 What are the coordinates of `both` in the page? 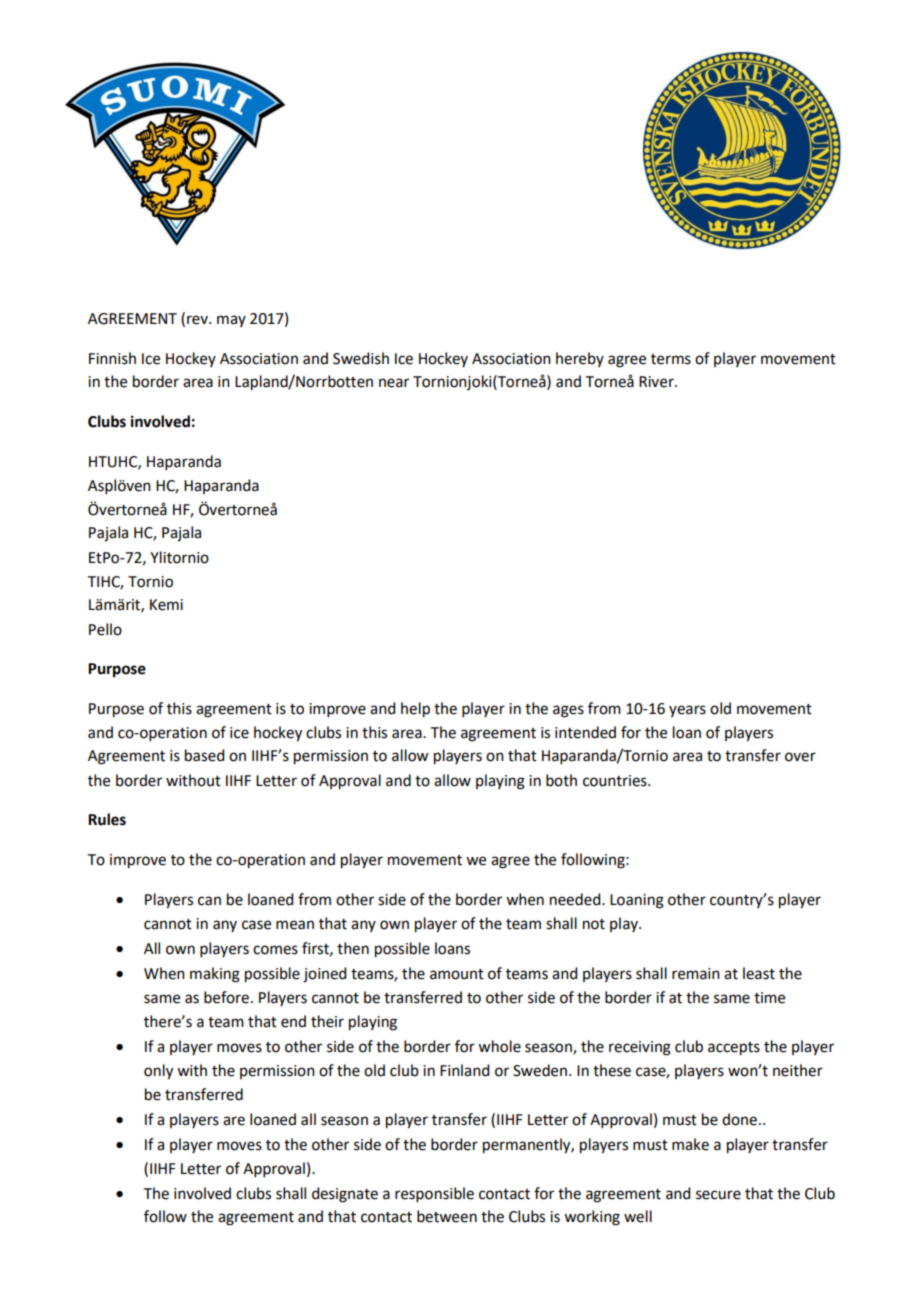 It's located at (561, 780).
